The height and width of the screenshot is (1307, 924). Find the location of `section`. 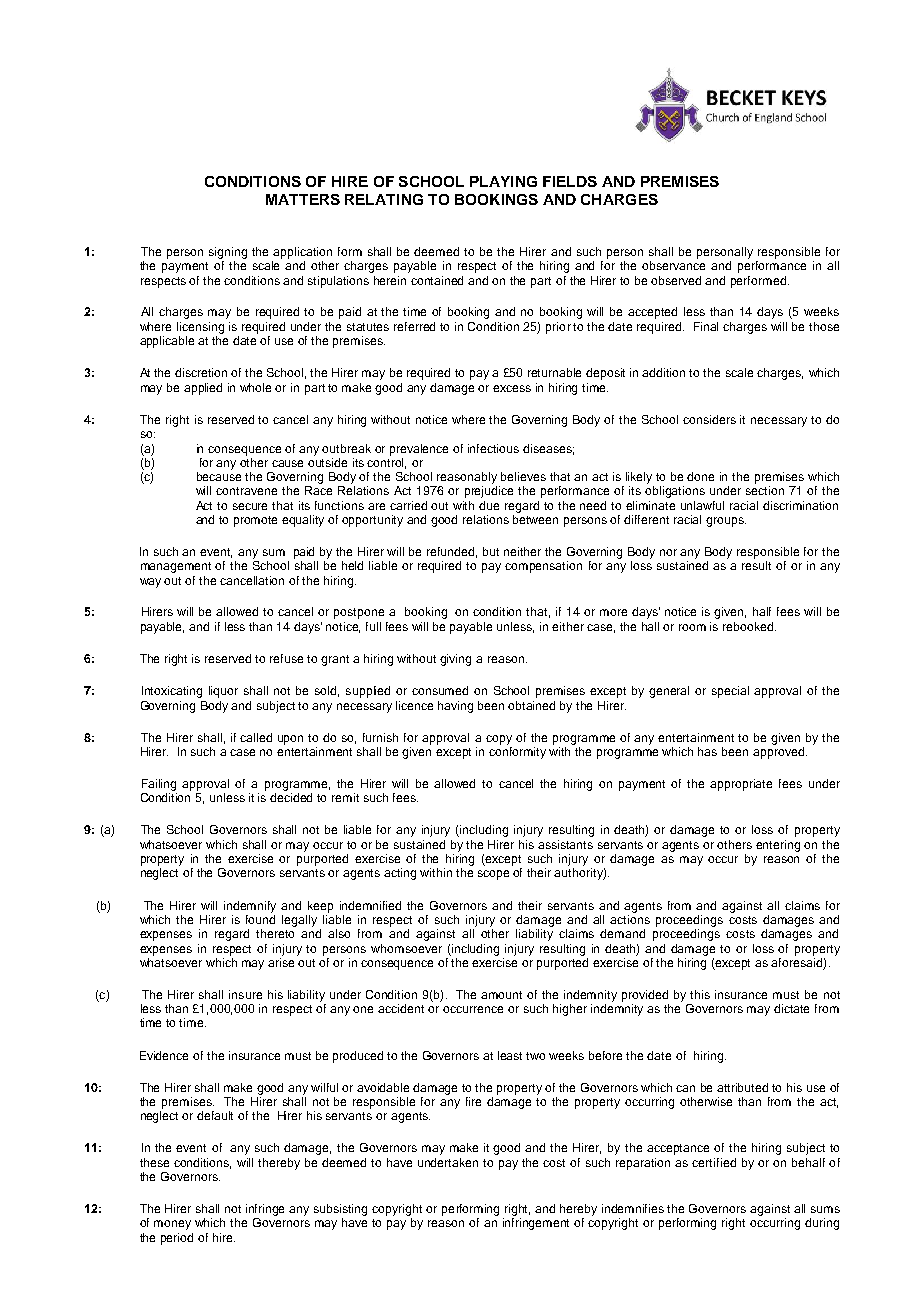

section is located at coordinates (765, 490).
